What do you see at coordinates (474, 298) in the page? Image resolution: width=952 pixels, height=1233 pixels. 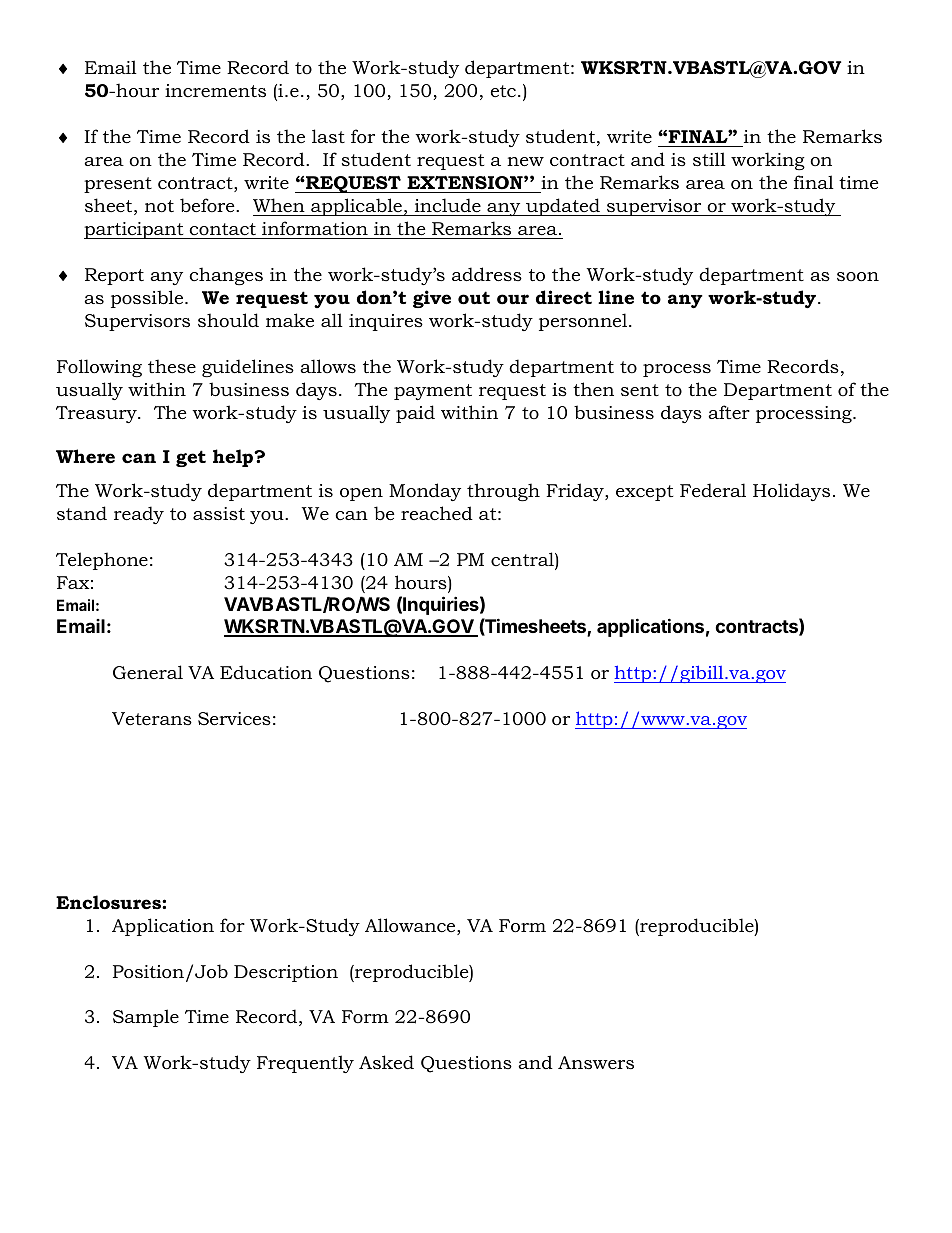 I see `out` at bounding box center [474, 298].
